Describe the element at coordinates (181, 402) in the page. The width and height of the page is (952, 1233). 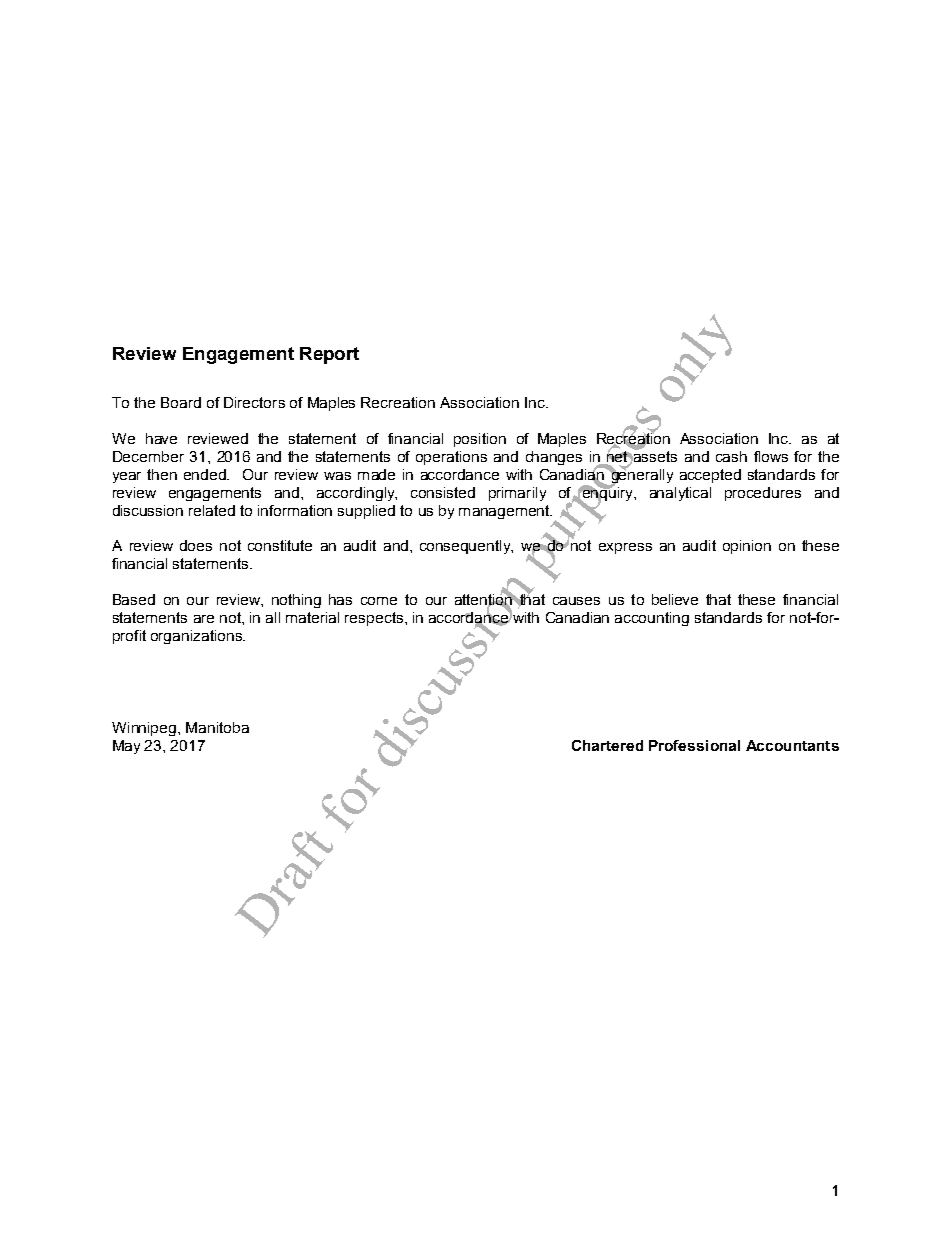
I see `Board` at that location.
